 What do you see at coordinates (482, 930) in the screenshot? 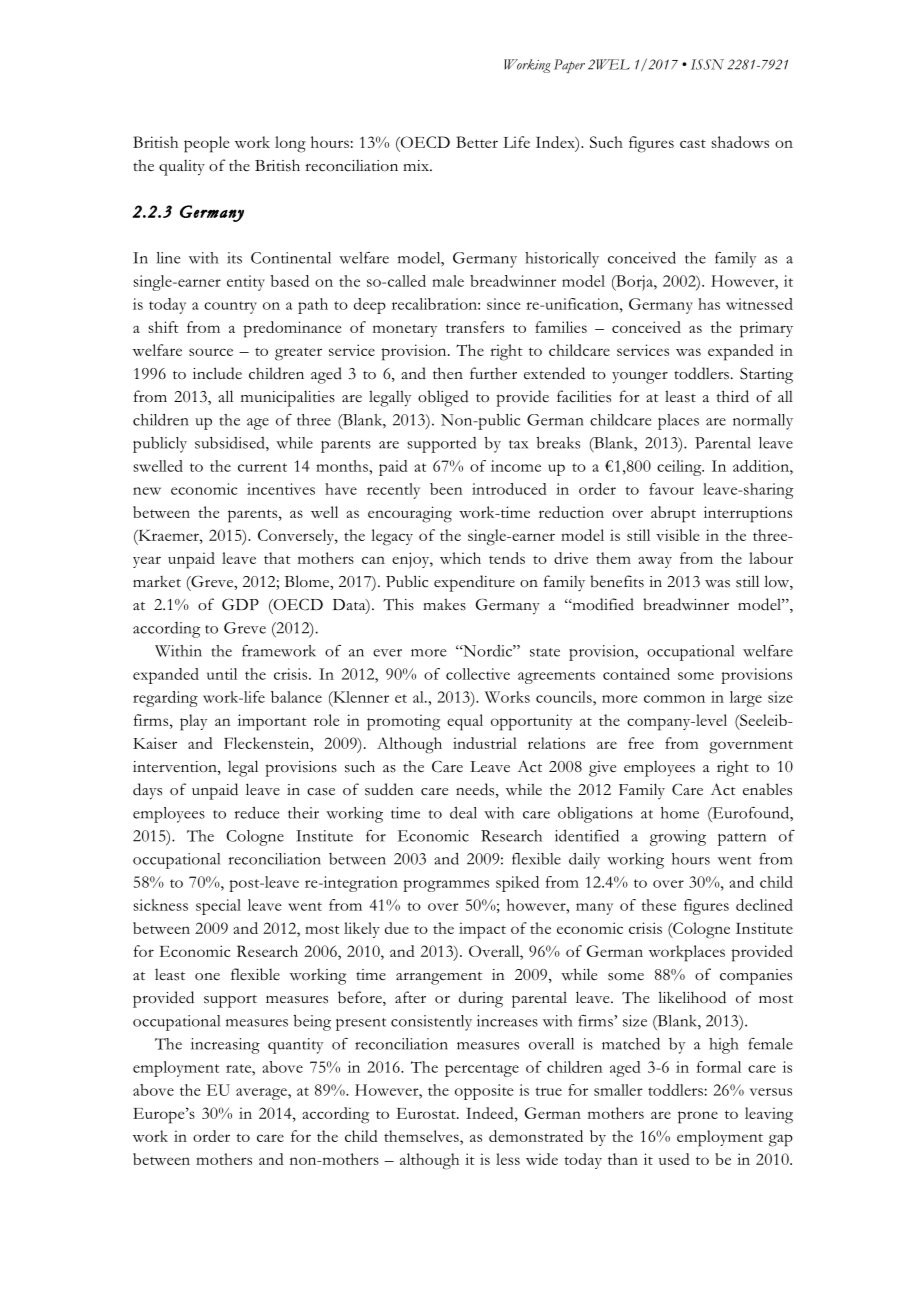
I see `impact` at bounding box center [482, 930].
